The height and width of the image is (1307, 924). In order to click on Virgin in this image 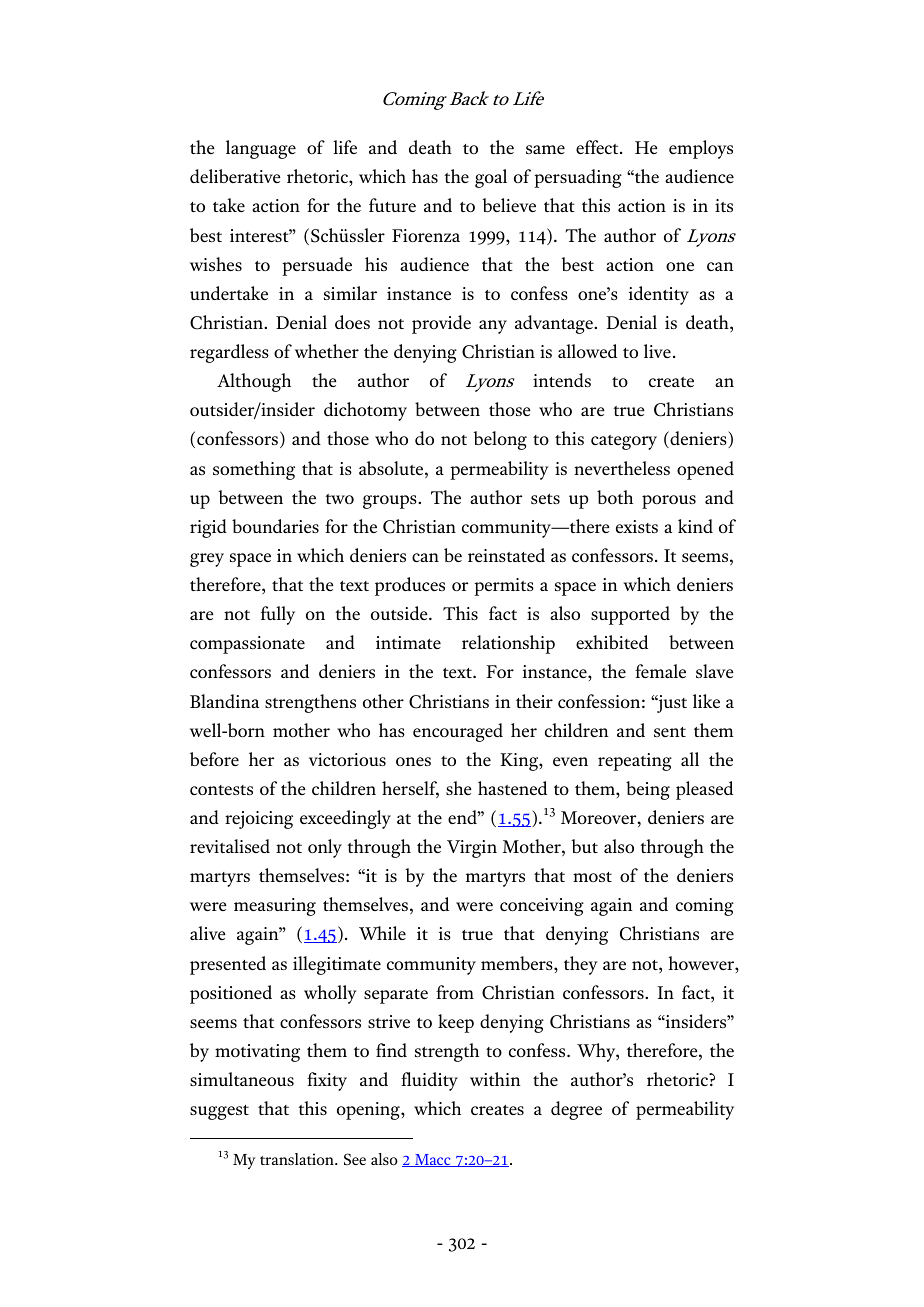, I will do `click(472, 849)`.
